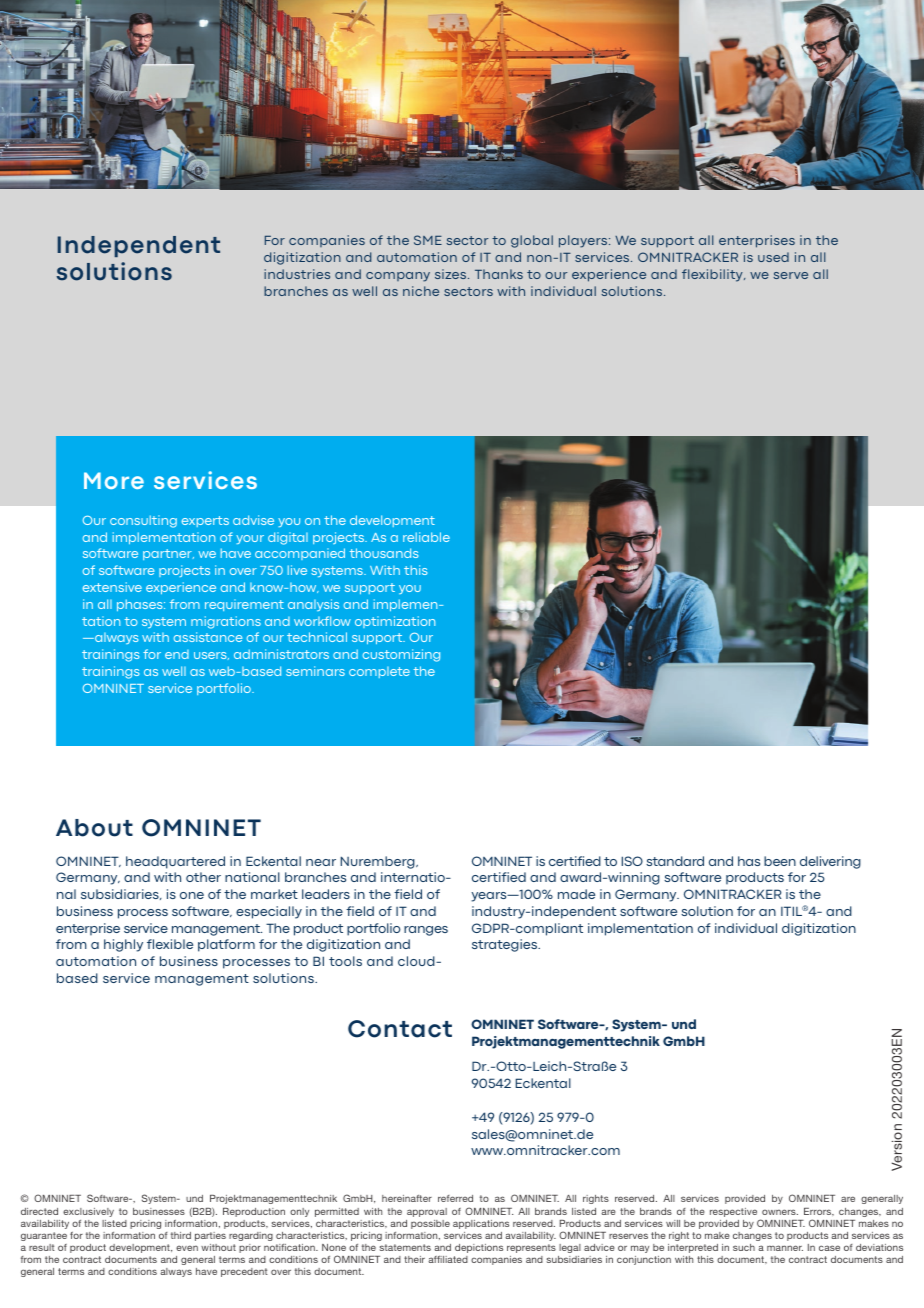 The width and height of the screenshot is (924, 1308). I want to click on been, so click(780, 861).
